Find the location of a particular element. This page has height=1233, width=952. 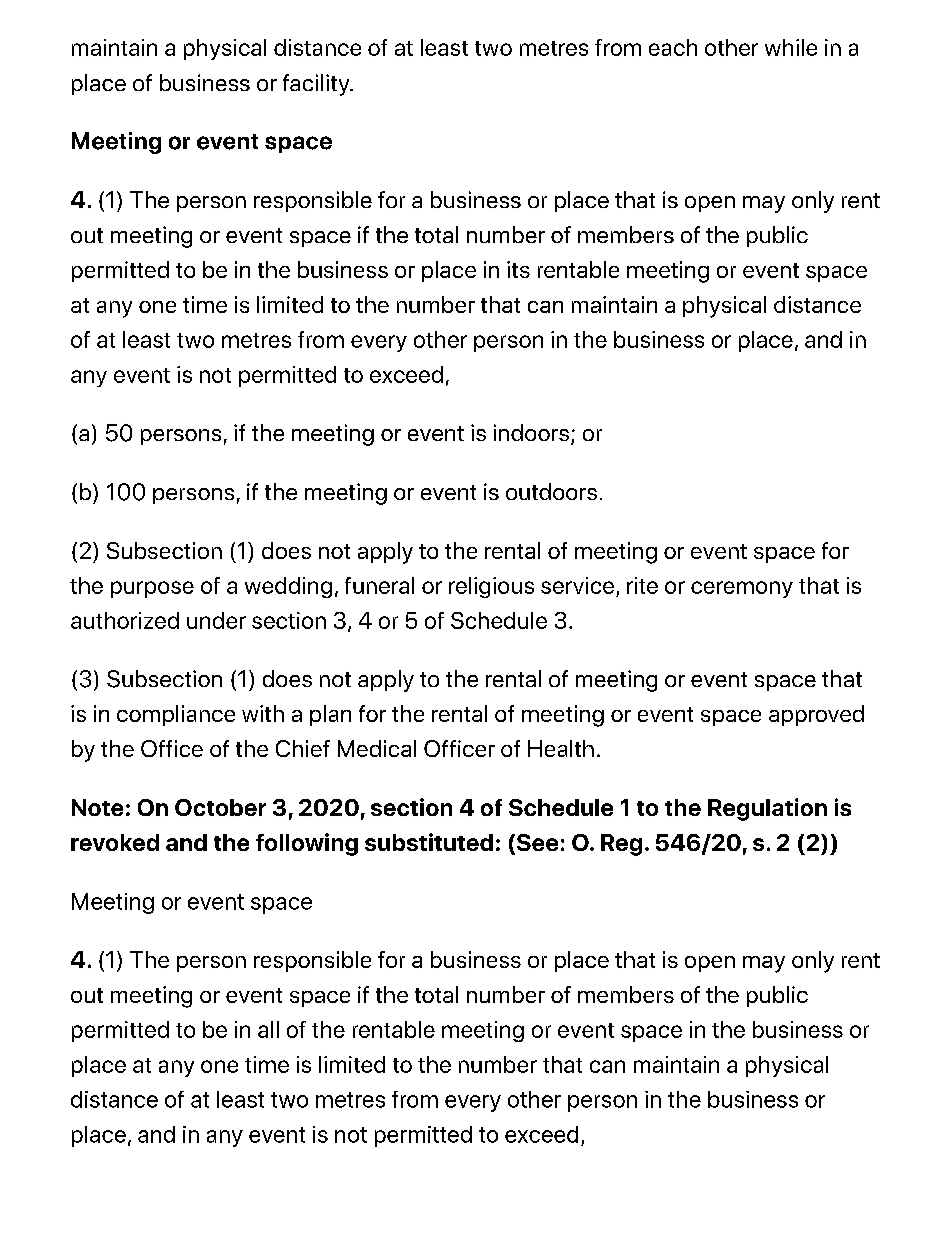

facility is located at coordinates (317, 85).
